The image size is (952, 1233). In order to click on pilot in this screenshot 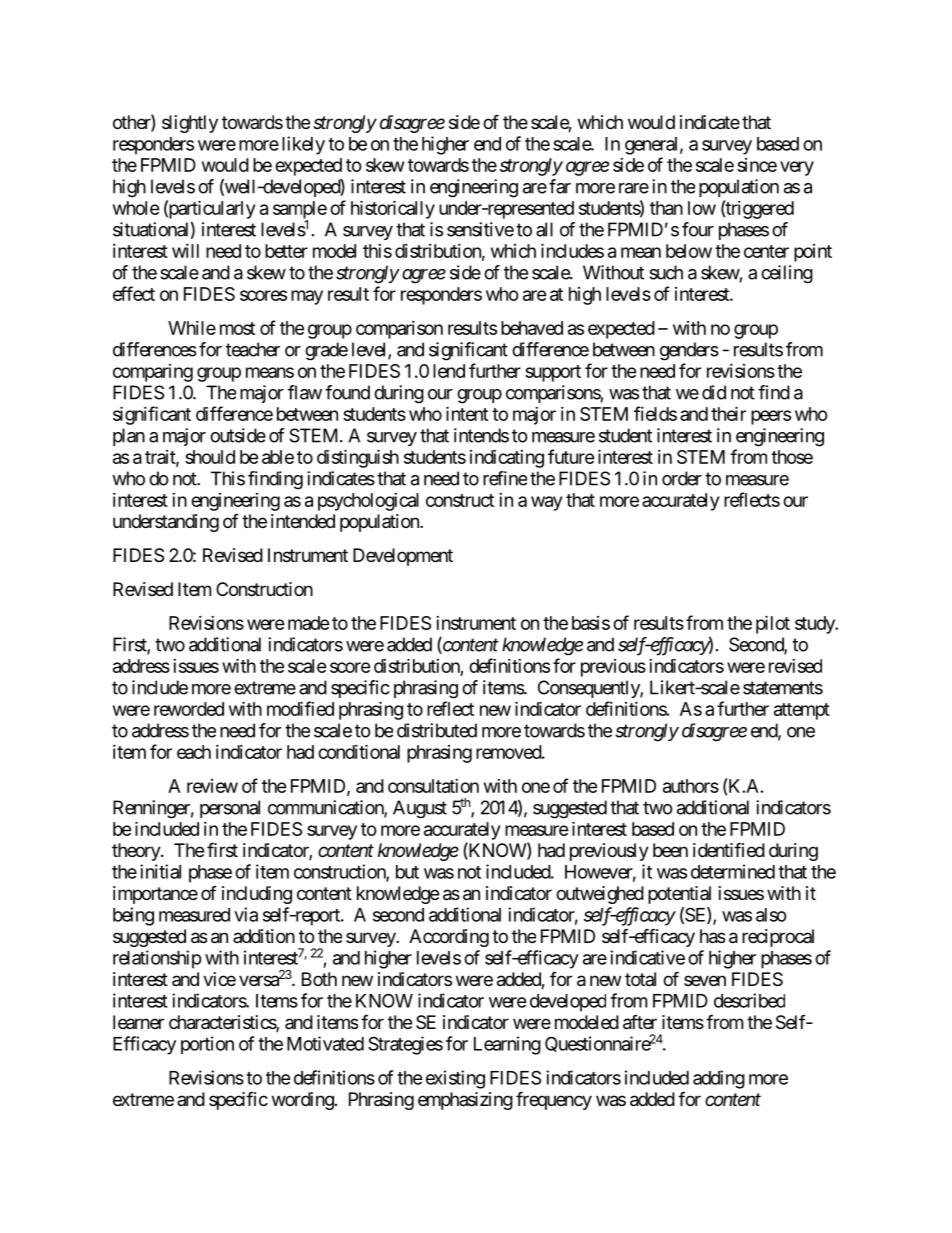, I will do `click(773, 624)`.
